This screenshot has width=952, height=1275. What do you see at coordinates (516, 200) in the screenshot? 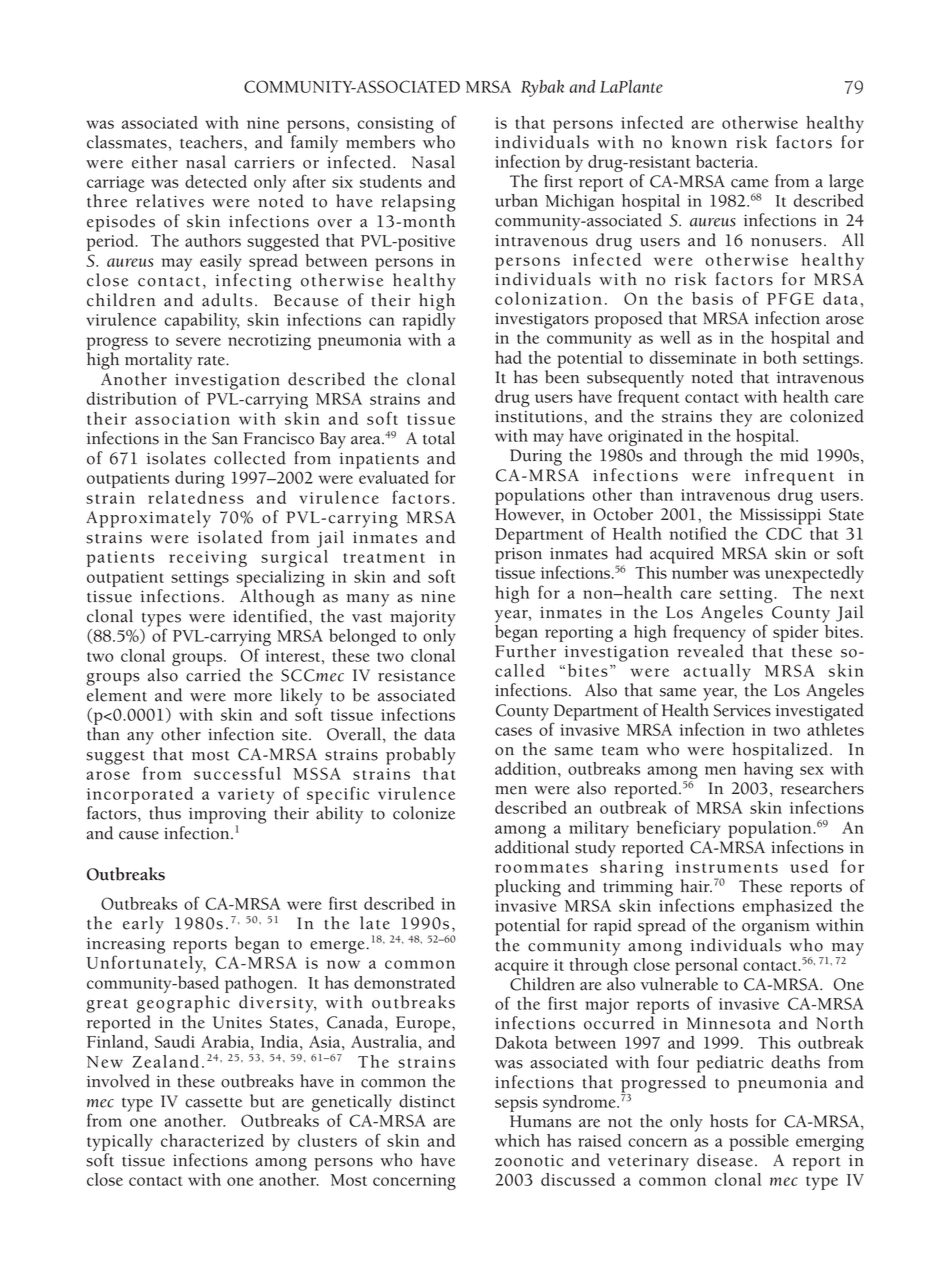
I see `urban` at bounding box center [516, 200].
